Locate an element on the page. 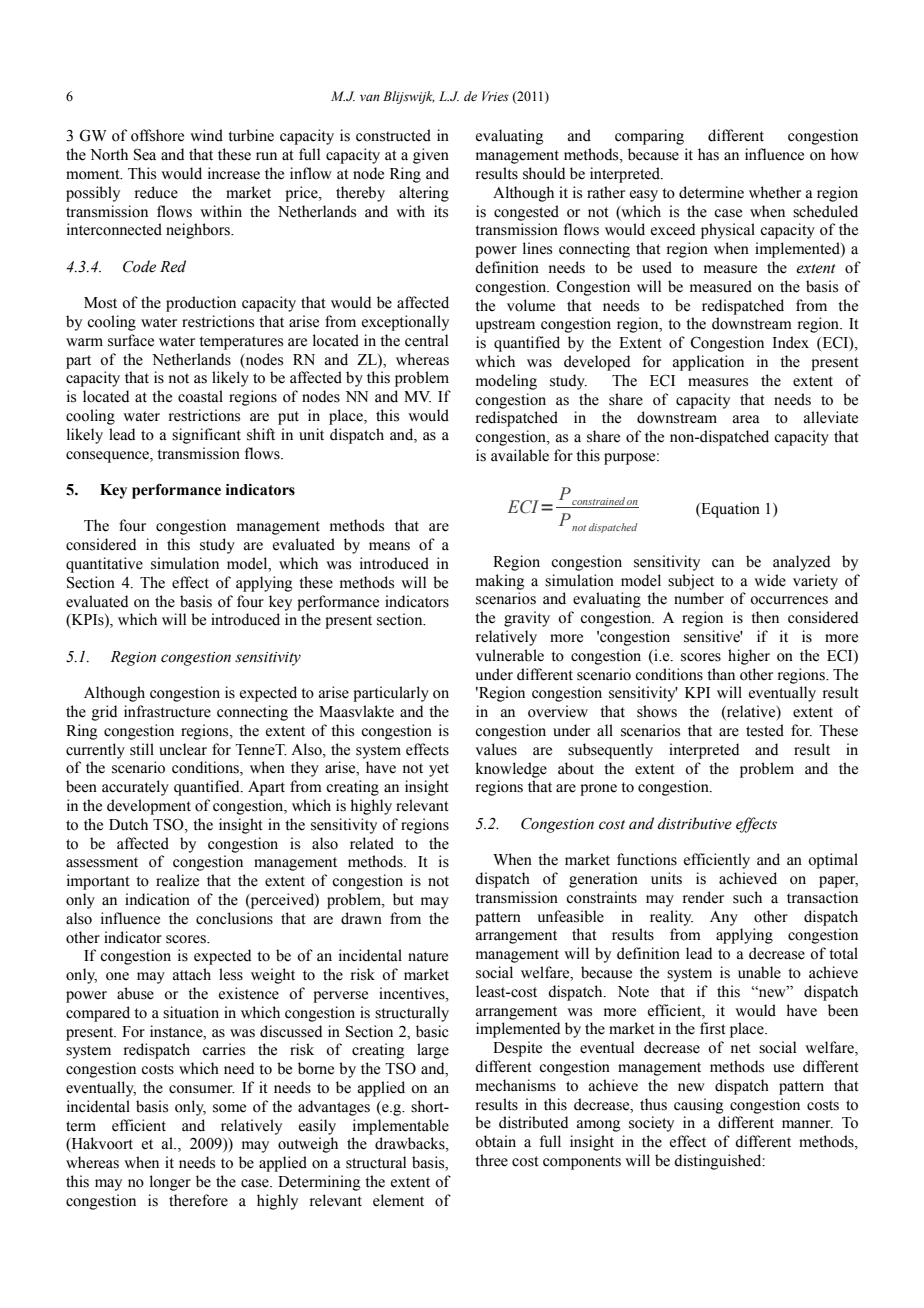  infrastructure is located at coordinates (167, 711).
